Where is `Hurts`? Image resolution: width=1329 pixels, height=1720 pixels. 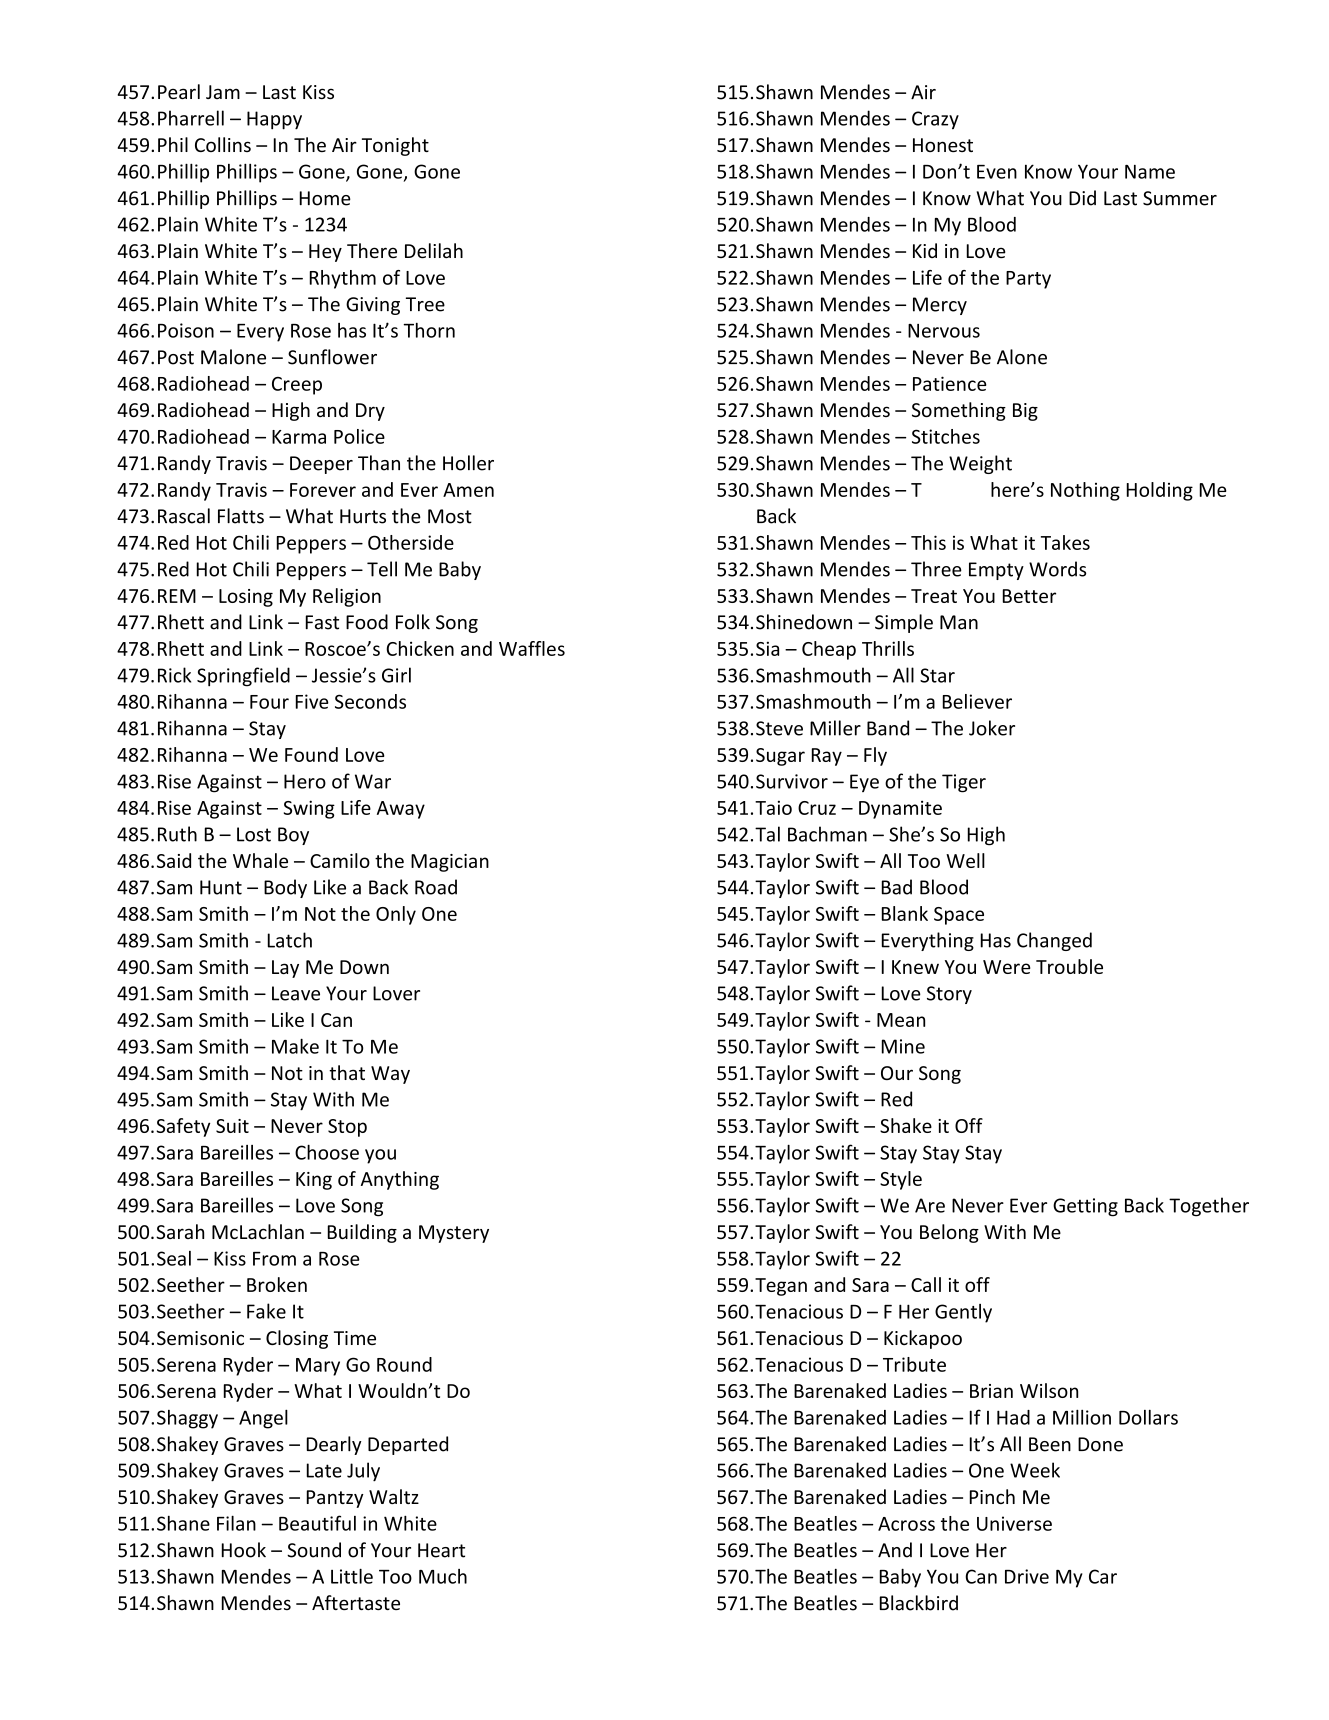
Hurts is located at coordinates (363, 516).
